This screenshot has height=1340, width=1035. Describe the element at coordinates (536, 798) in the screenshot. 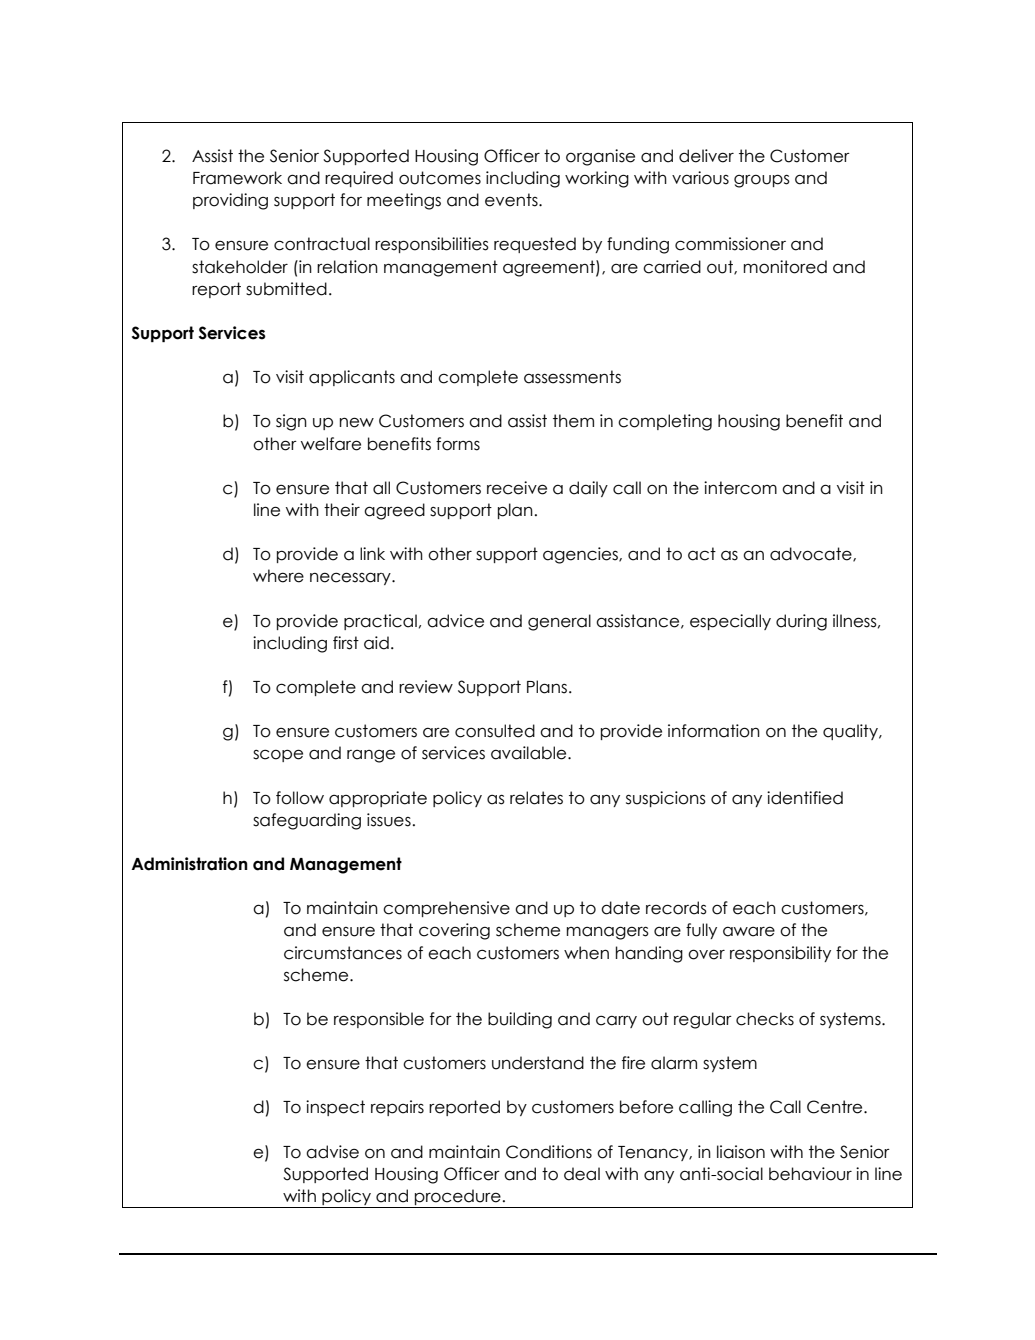

I see `relates` at that location.
